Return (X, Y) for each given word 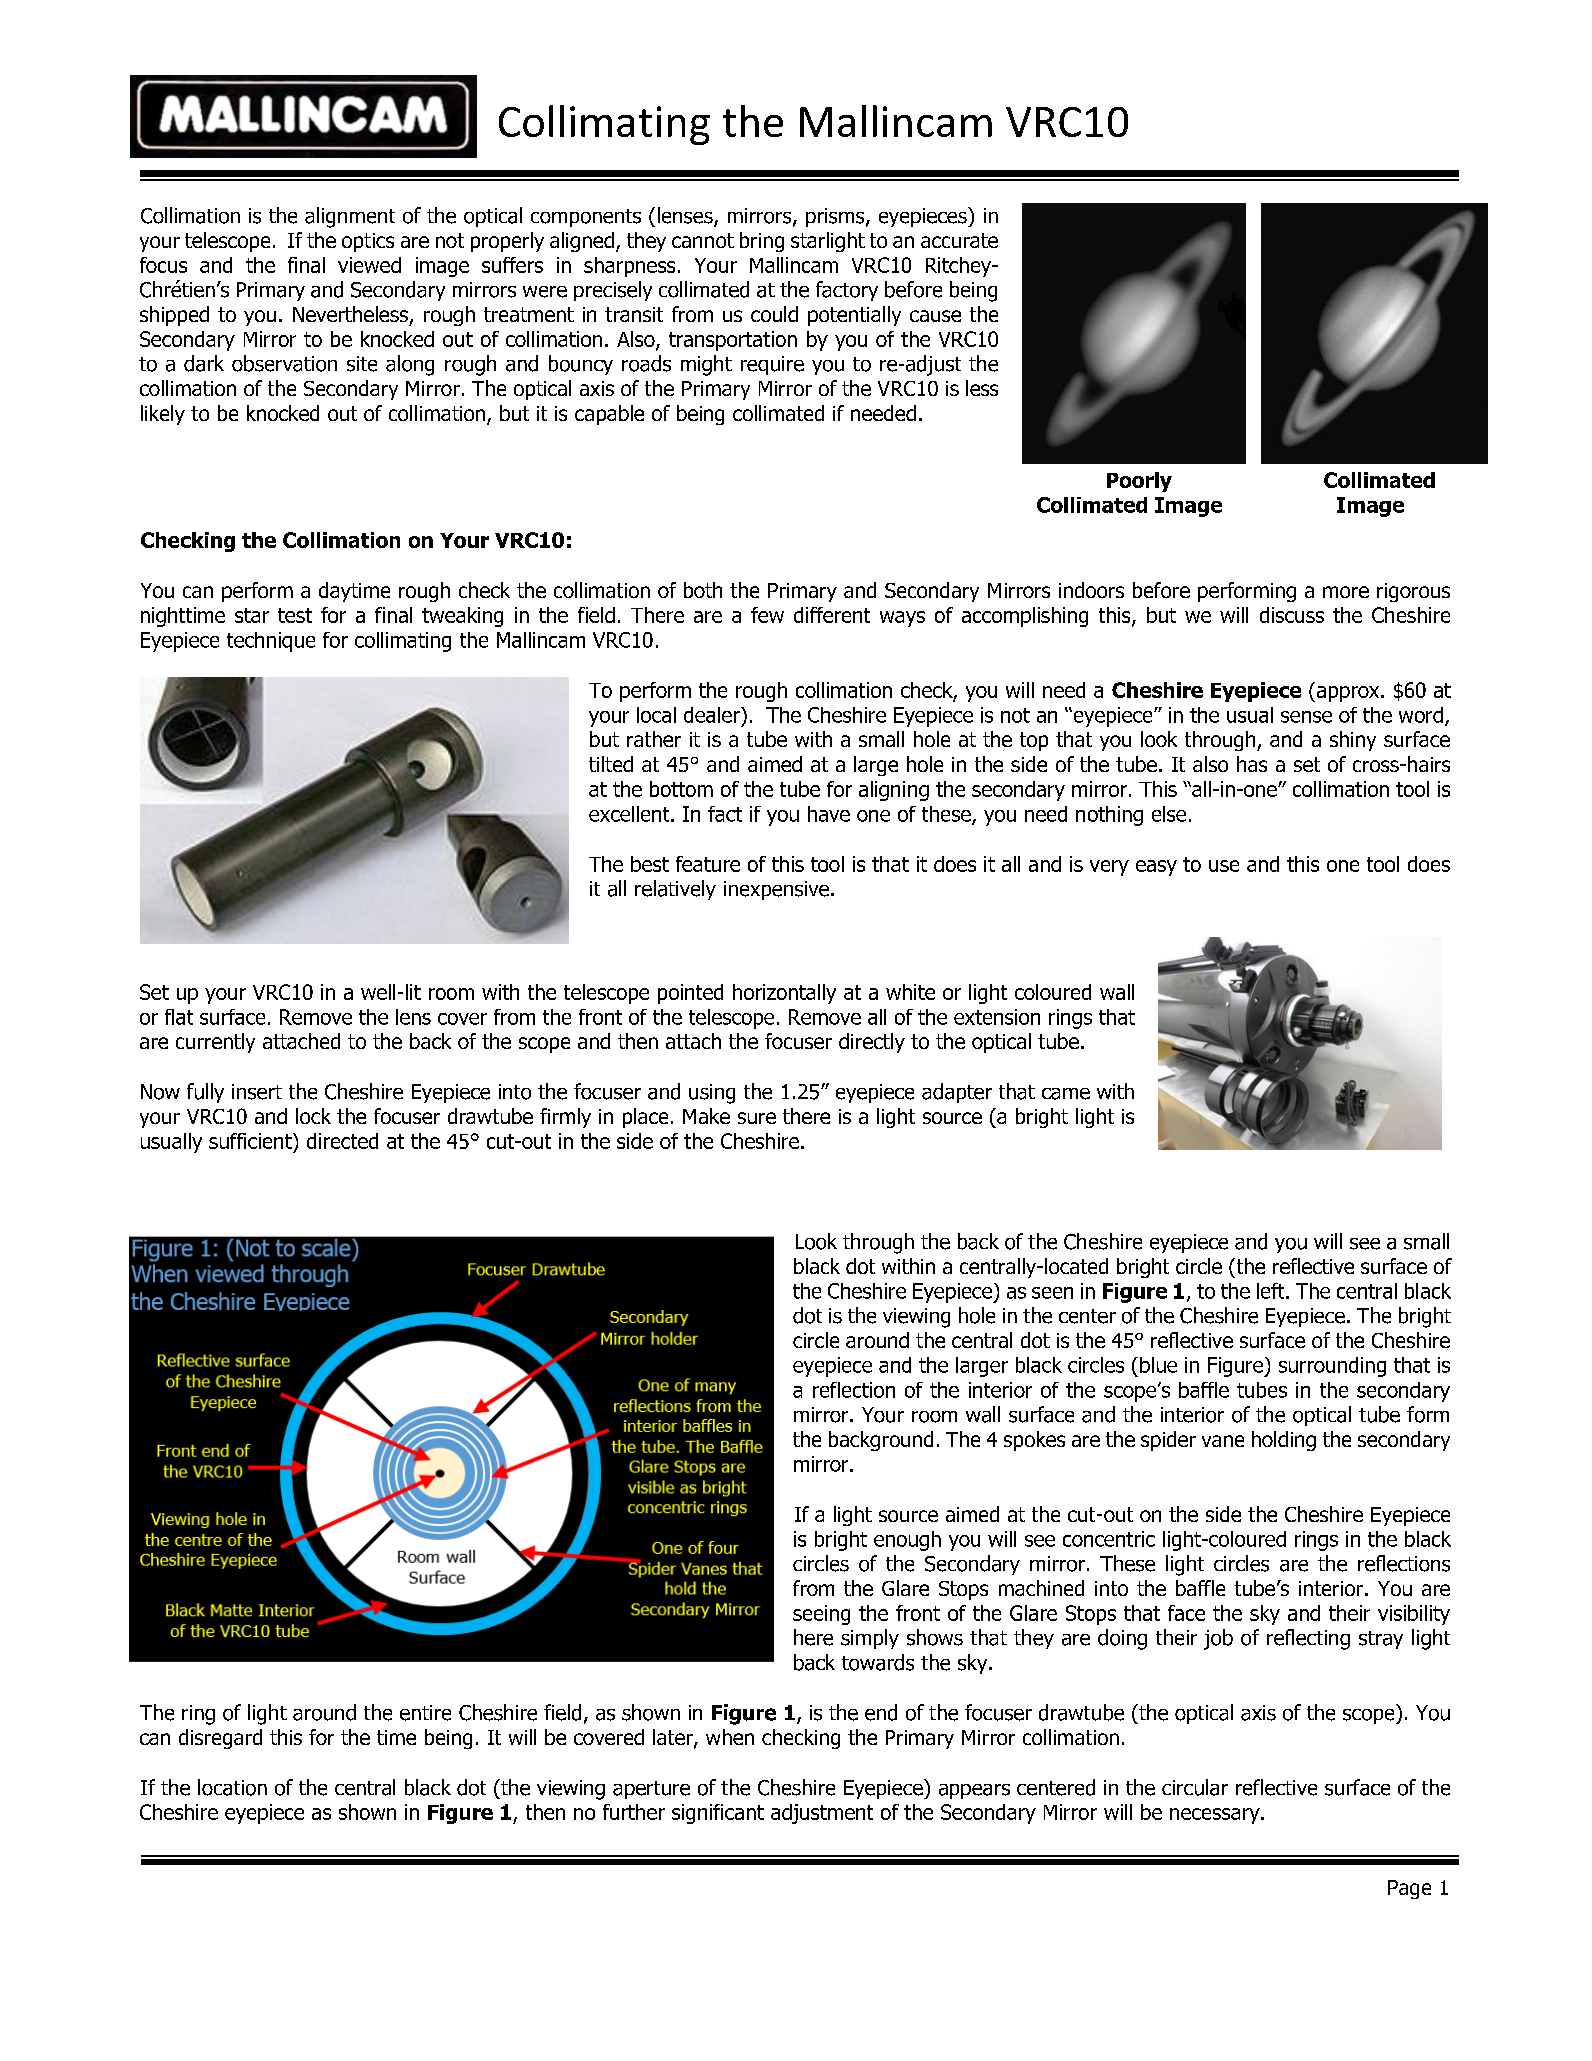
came (1066, 1094)
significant (718, 1814)
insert (257, 1092)
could (774, 314)
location (232, 1787)
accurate (959, 240)
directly (872, 1043)
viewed (369, 265)
